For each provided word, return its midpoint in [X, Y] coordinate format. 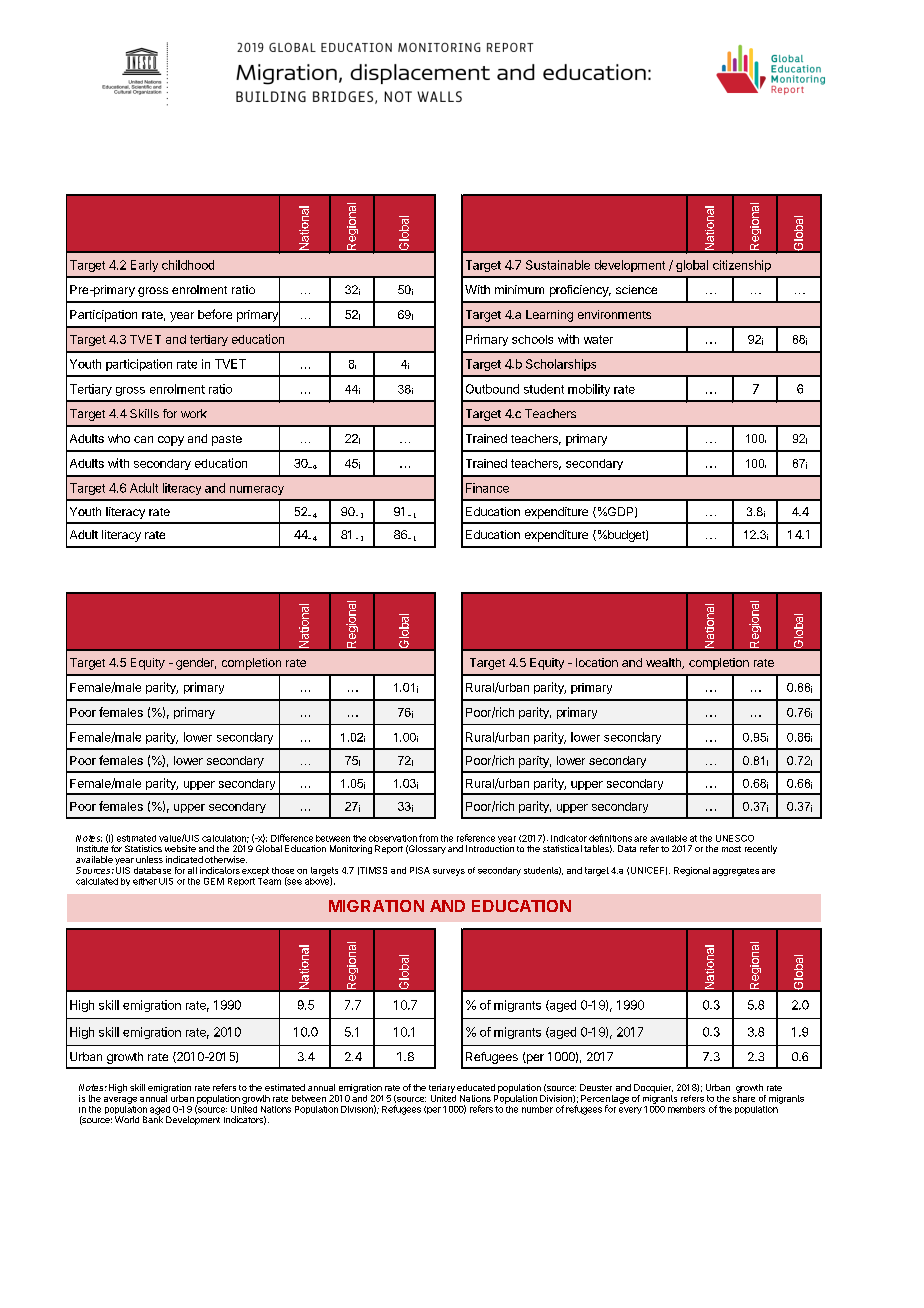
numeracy [257, 490]
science [636, 289]
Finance [487, 488]
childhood [188, 265]
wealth [664, 663]
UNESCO [735, 838]
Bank [153, 1118]
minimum [519, 289]
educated [476, 1087]
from [428, 838]
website [180, 848]
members [686, 1109]
